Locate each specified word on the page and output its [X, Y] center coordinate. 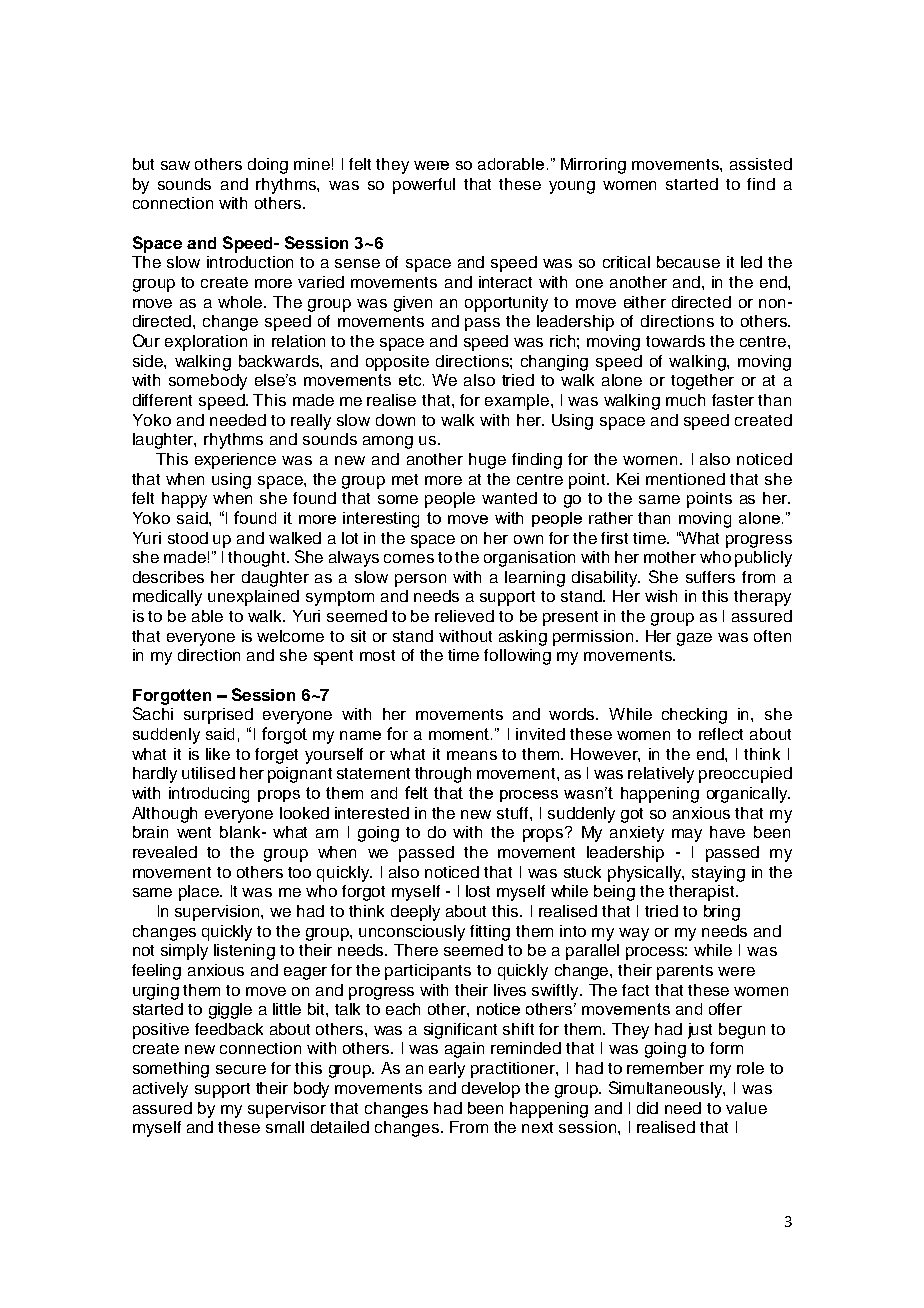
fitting [490, 933]
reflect [721, 734]
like [218, 754]
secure [241, 1069]
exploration [206, 343]
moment [460, 734]
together [702, 382]
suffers [710, 577]
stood [188, 538]
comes [409, 558]
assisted [761, 164]
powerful [424, 186]
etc [411, 380]
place [200, 893]
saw [175, 165]
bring [722, 913]
